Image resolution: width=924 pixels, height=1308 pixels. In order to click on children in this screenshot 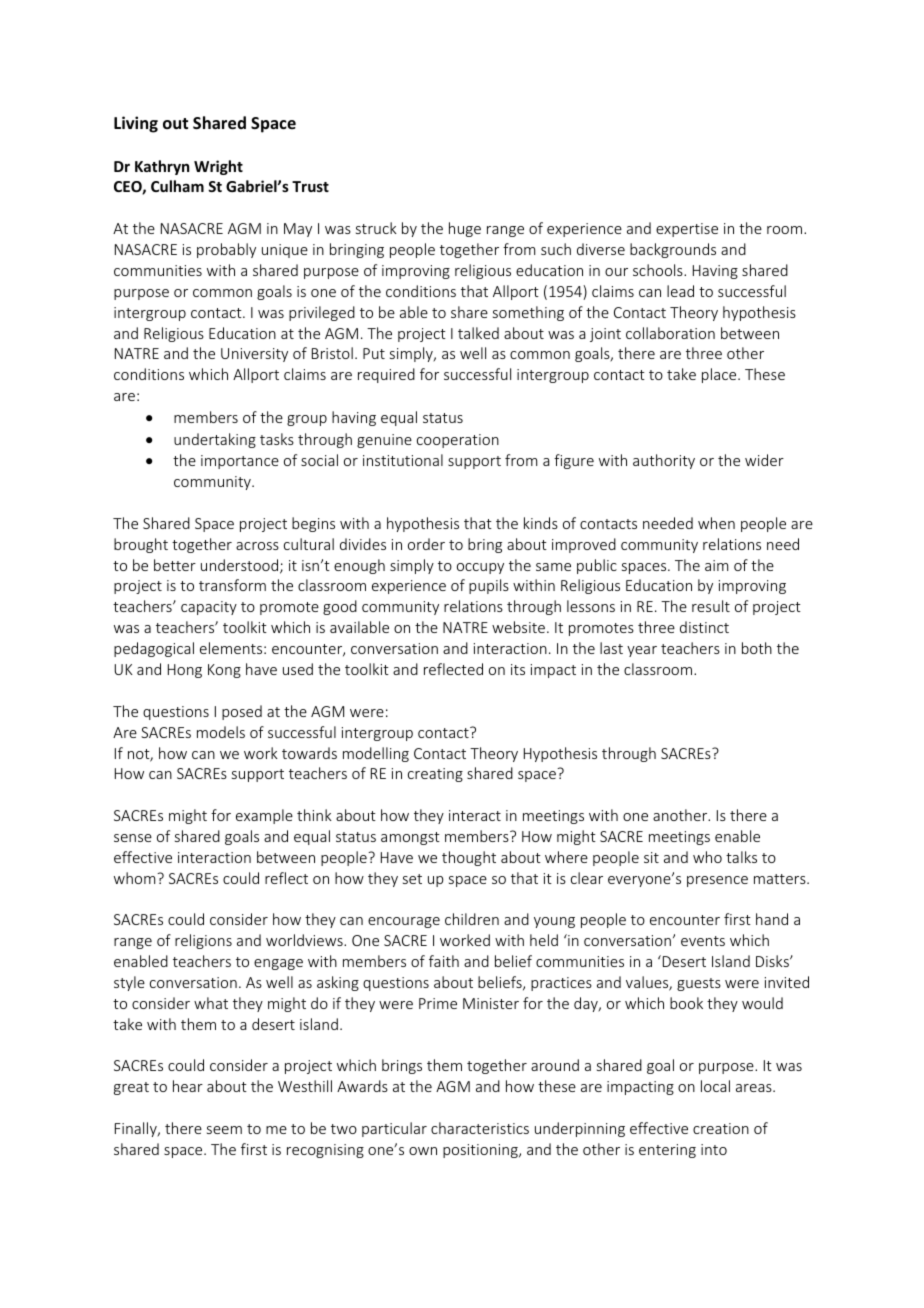, I will do `click(472, 919)`.
